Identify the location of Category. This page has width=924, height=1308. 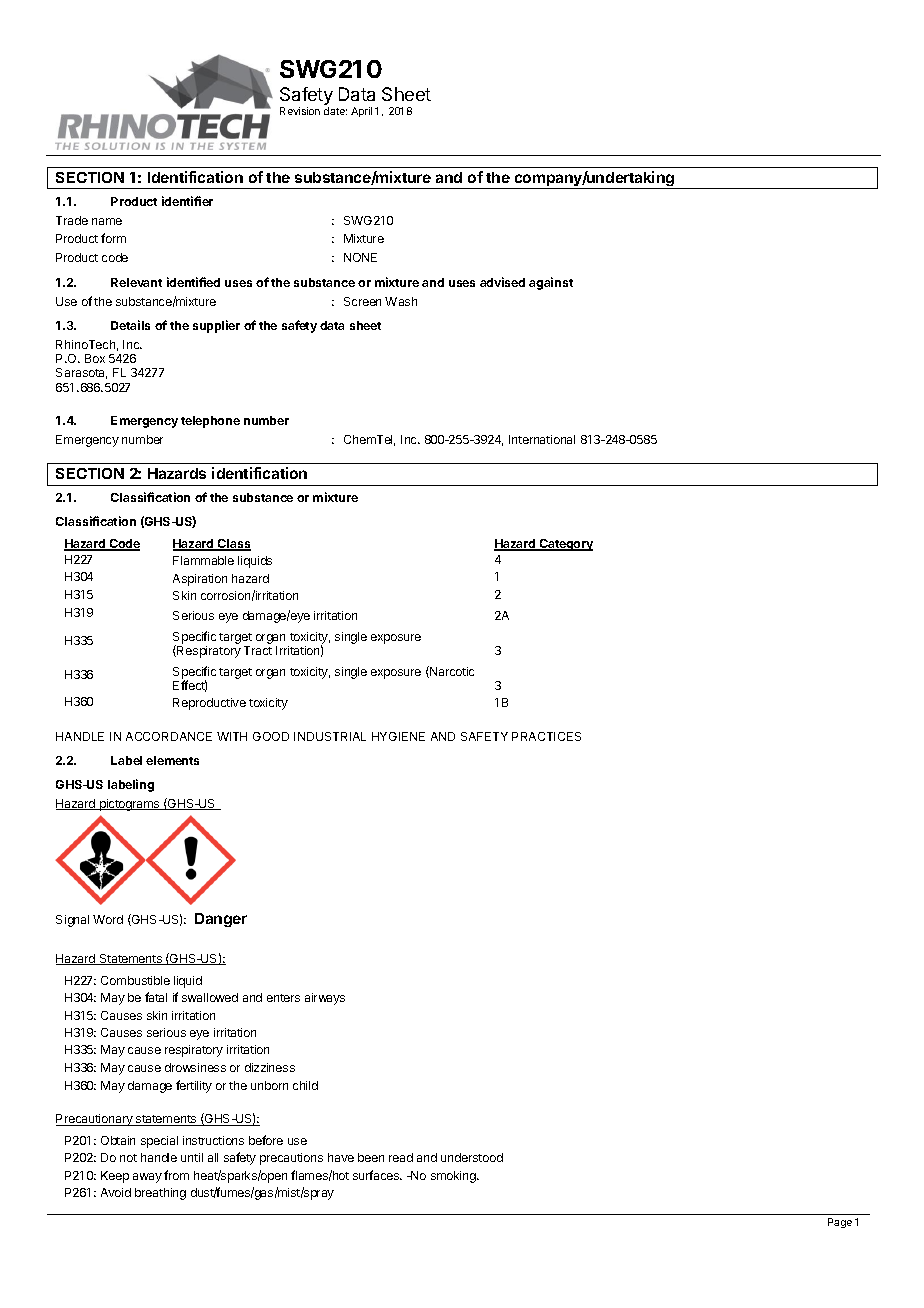
(565, 545).
